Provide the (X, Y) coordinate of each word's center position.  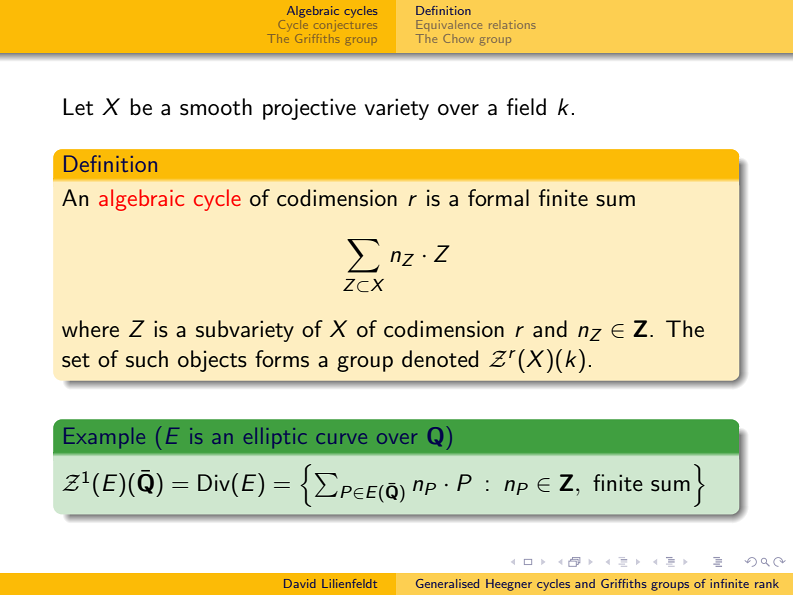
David (300, 583)
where (90, 329)
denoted (440, 359)
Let (78, 107)
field (526, 107)
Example (104, 438)
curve (341, 438)
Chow (458, 38)
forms (282, 359)
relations (512, 24)
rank (767, 583)
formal (498, 198)
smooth (216, 107)
